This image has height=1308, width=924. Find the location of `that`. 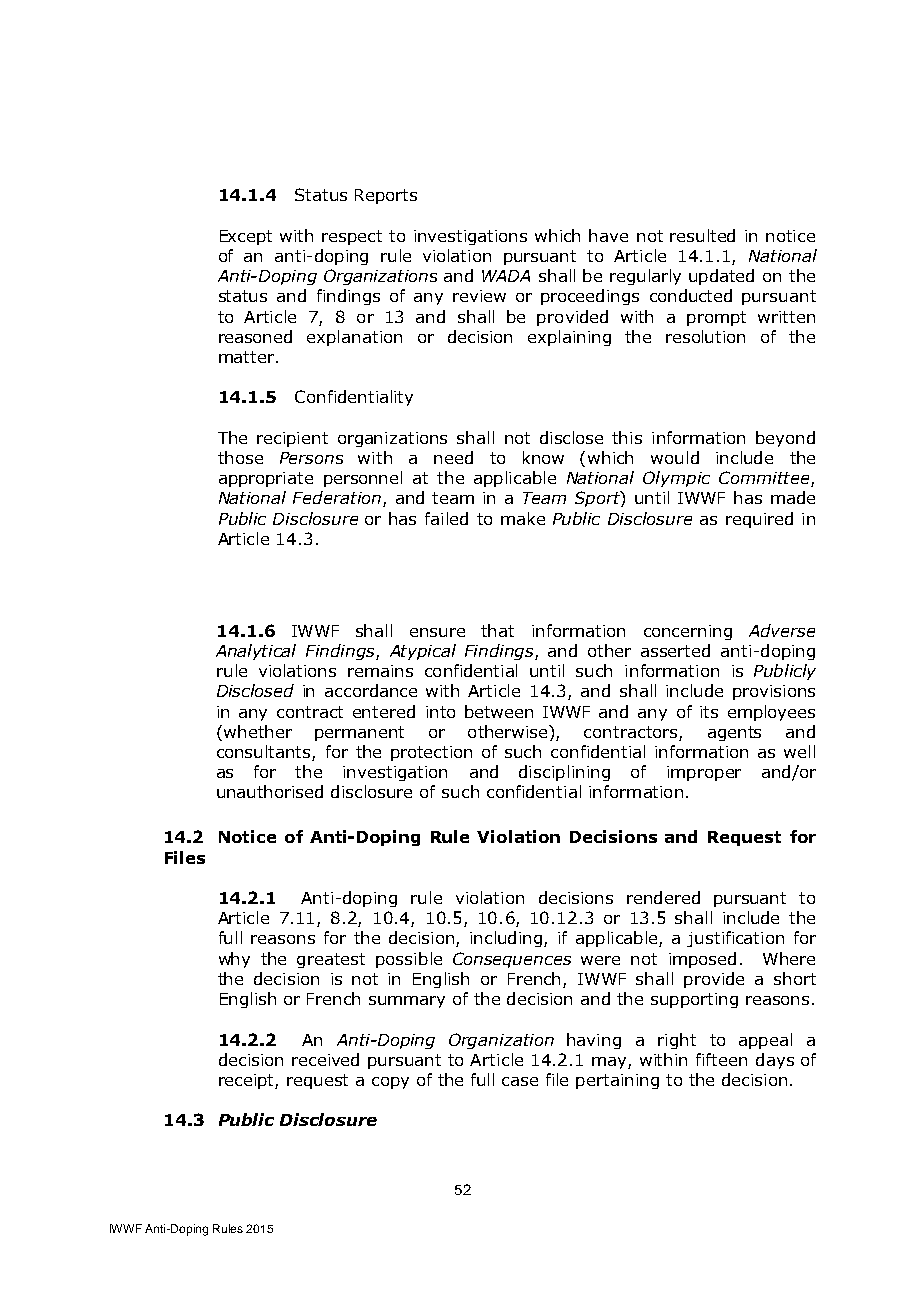

that is located at coordinates (497, 630).
